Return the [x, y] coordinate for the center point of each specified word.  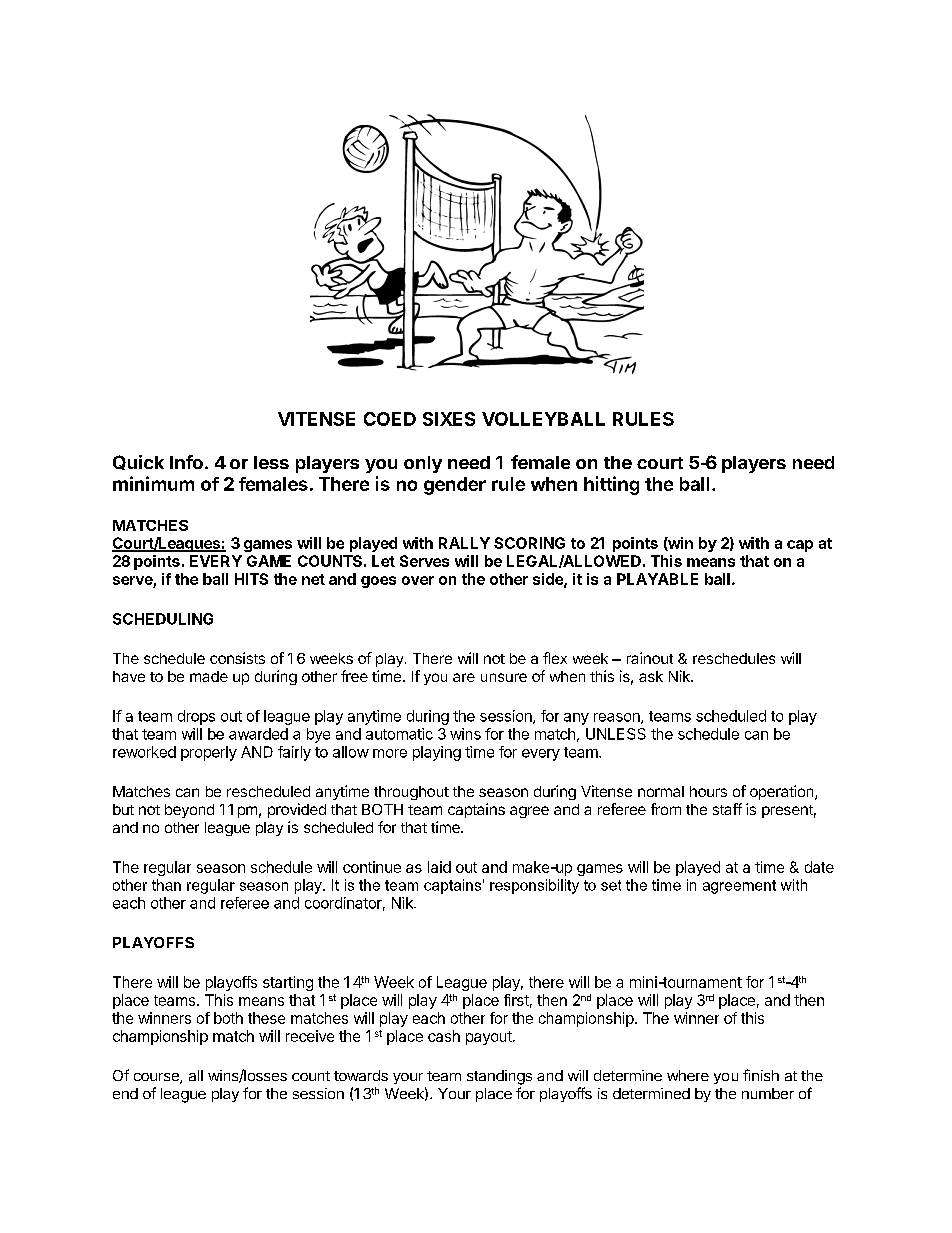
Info [186, 462]
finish [761, 1075]
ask [651, 676]
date [819, 867]
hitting [611, 485]
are [464, 677]
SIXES [449, 419]
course [157, 1078]
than [166, 885]
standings [499, 1077]
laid [439, 867]
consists [237, 658]
